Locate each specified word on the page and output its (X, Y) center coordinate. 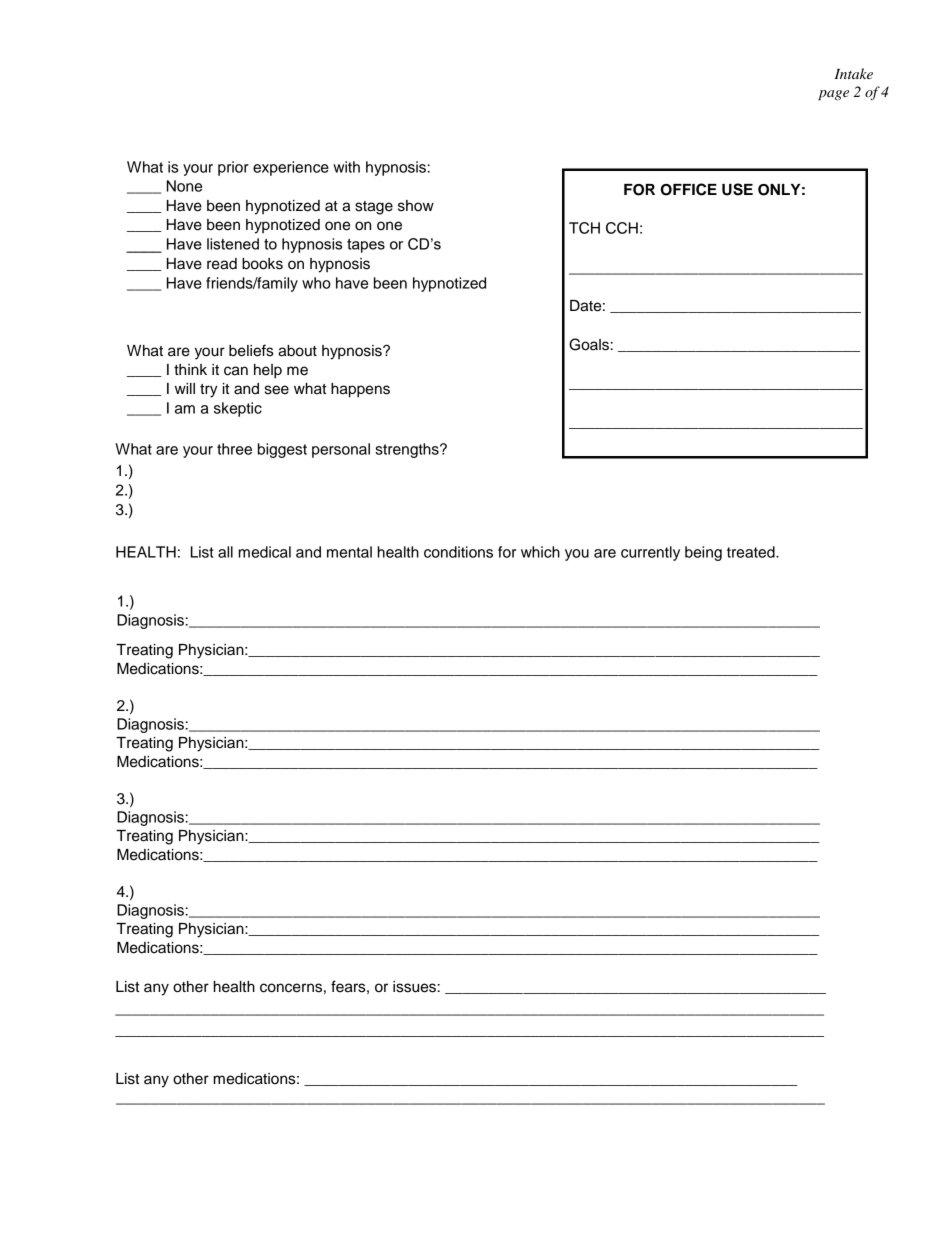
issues (414, 987)
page (833, 95)
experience (291, 168)
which (540, 552)
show (416, 206)
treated (752, 552)
